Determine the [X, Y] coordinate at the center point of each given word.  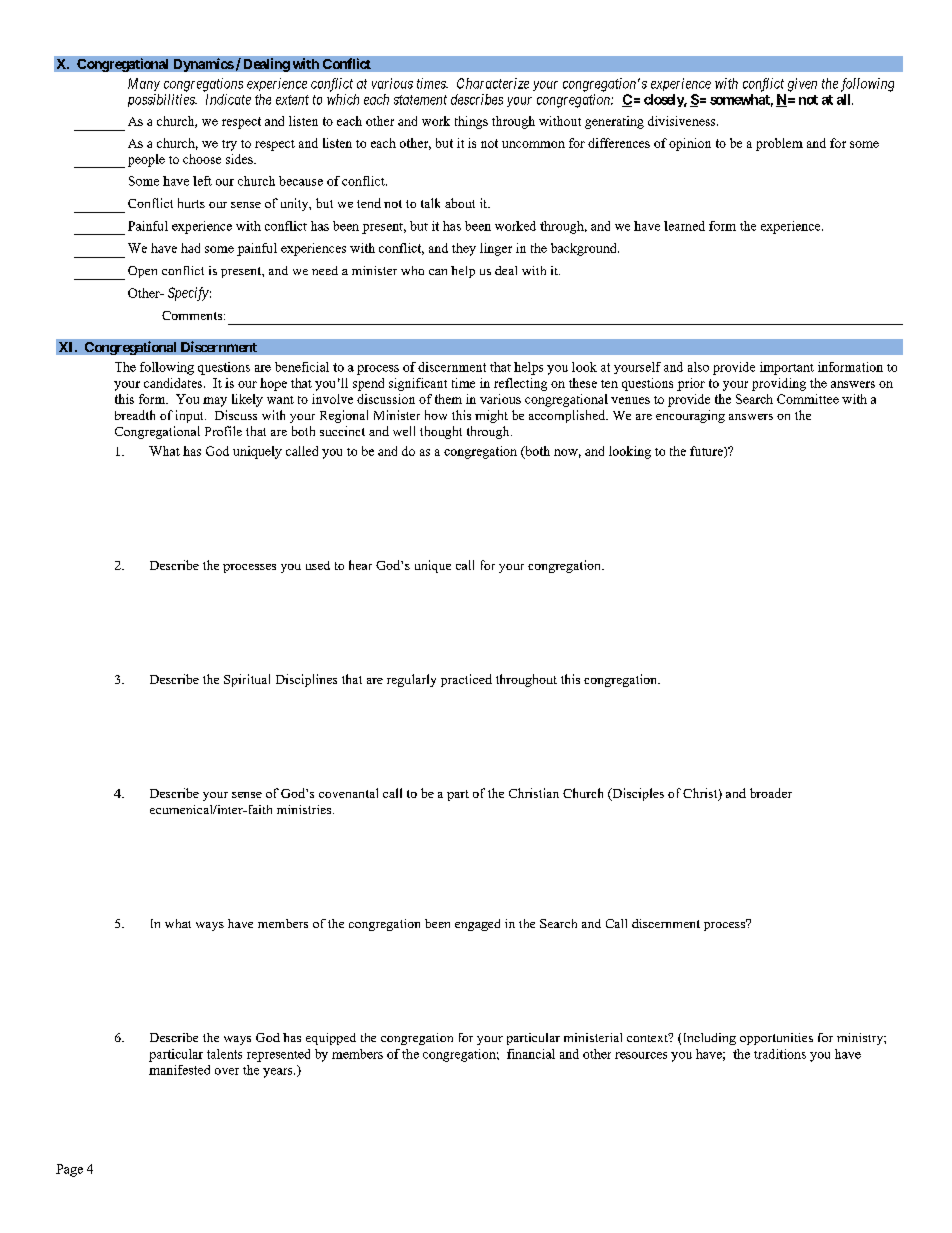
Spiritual [247, 680]
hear [360, 565]
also [698, 367]
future [707, 452]
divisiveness [683, 121]
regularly [411, 680]
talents [224, 1054]
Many [144, 84]
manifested [179, 1070]
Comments [193, 315]
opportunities [776, 1039]
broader [771, 793]
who [412, 270]
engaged [477, 925]
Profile [223, 431]
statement [420, 100]
